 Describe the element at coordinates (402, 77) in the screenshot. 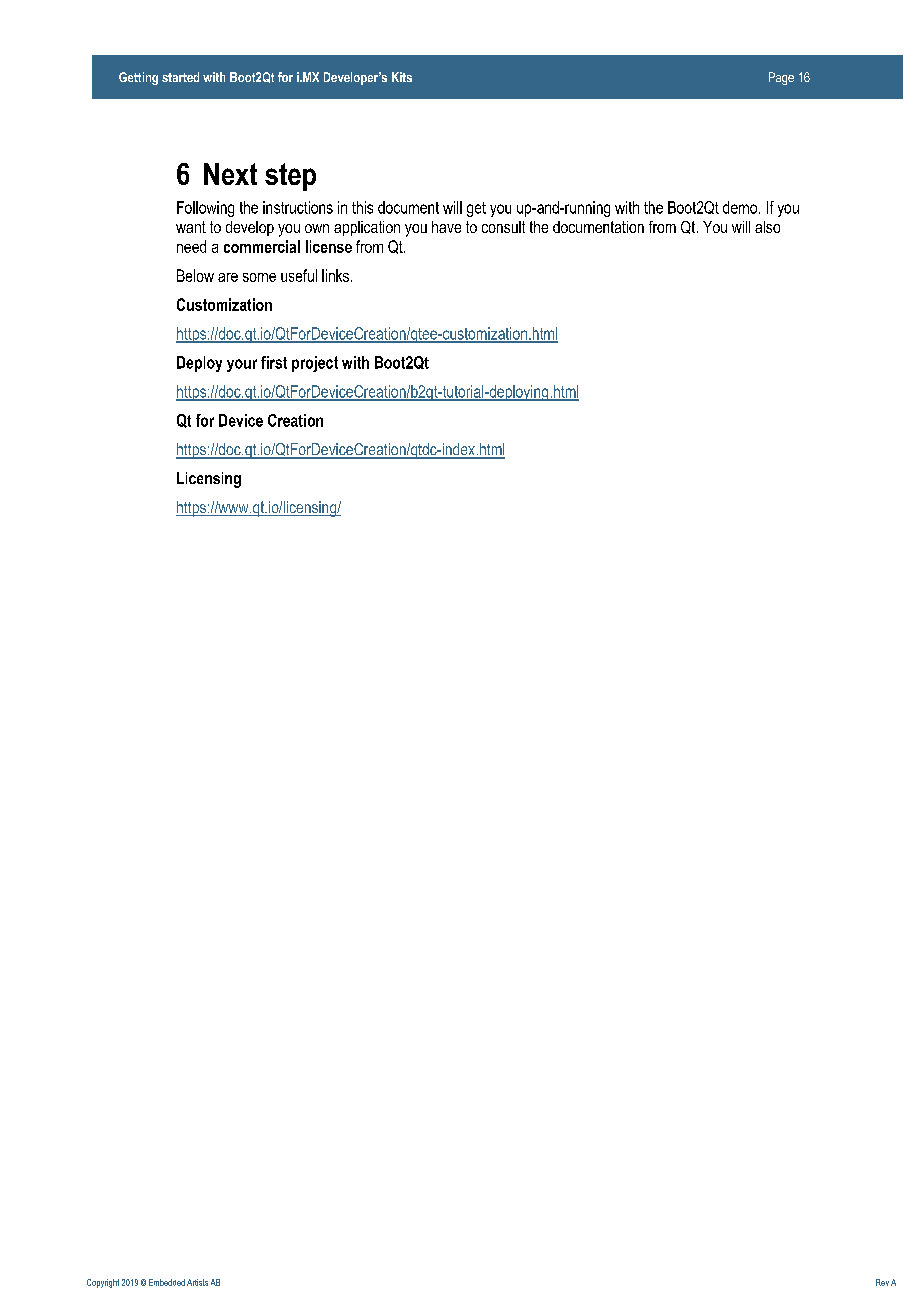

I see `Kits` at that location.
